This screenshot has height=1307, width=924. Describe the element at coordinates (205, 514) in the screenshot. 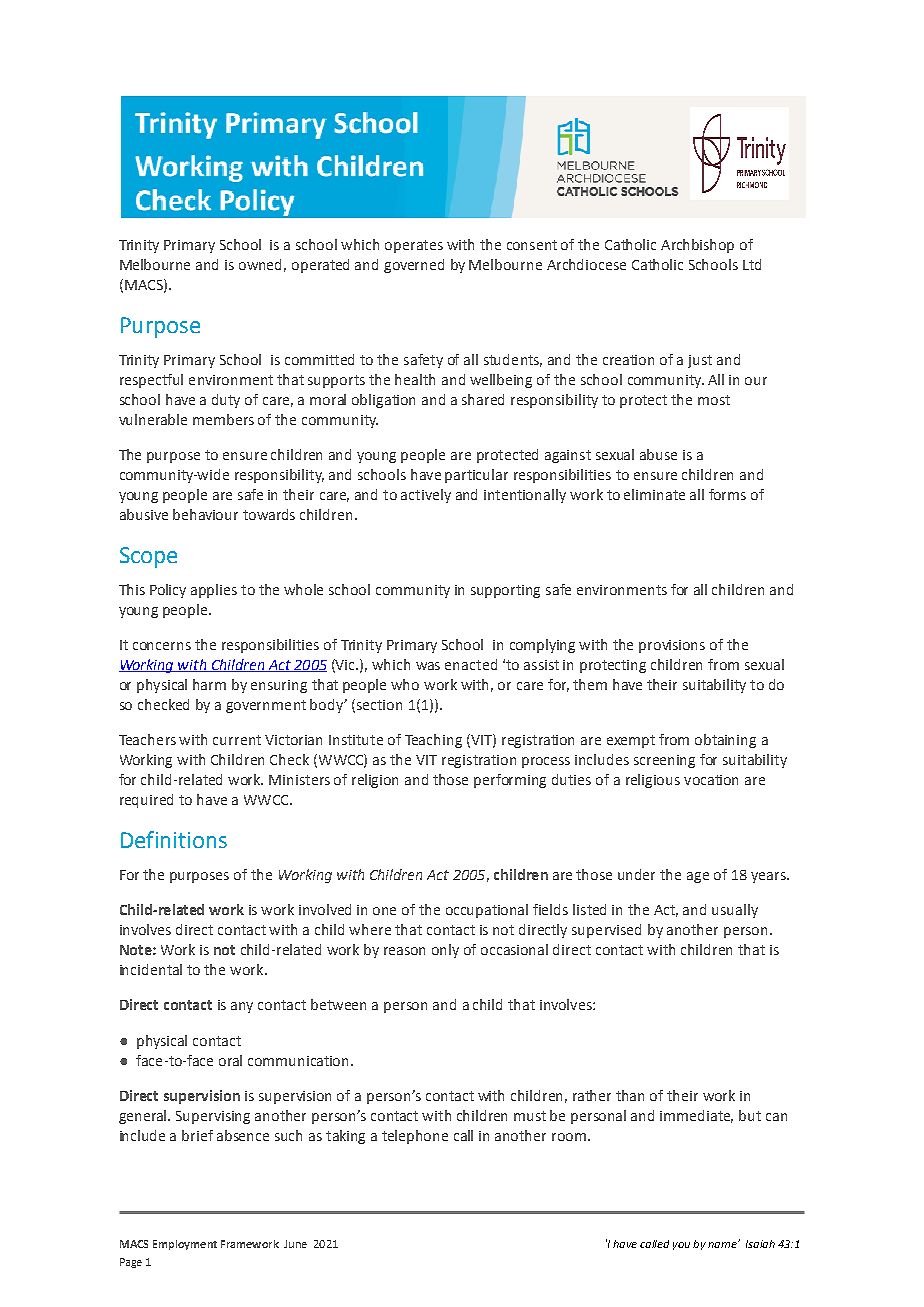

I see `behaviour` at that location.
